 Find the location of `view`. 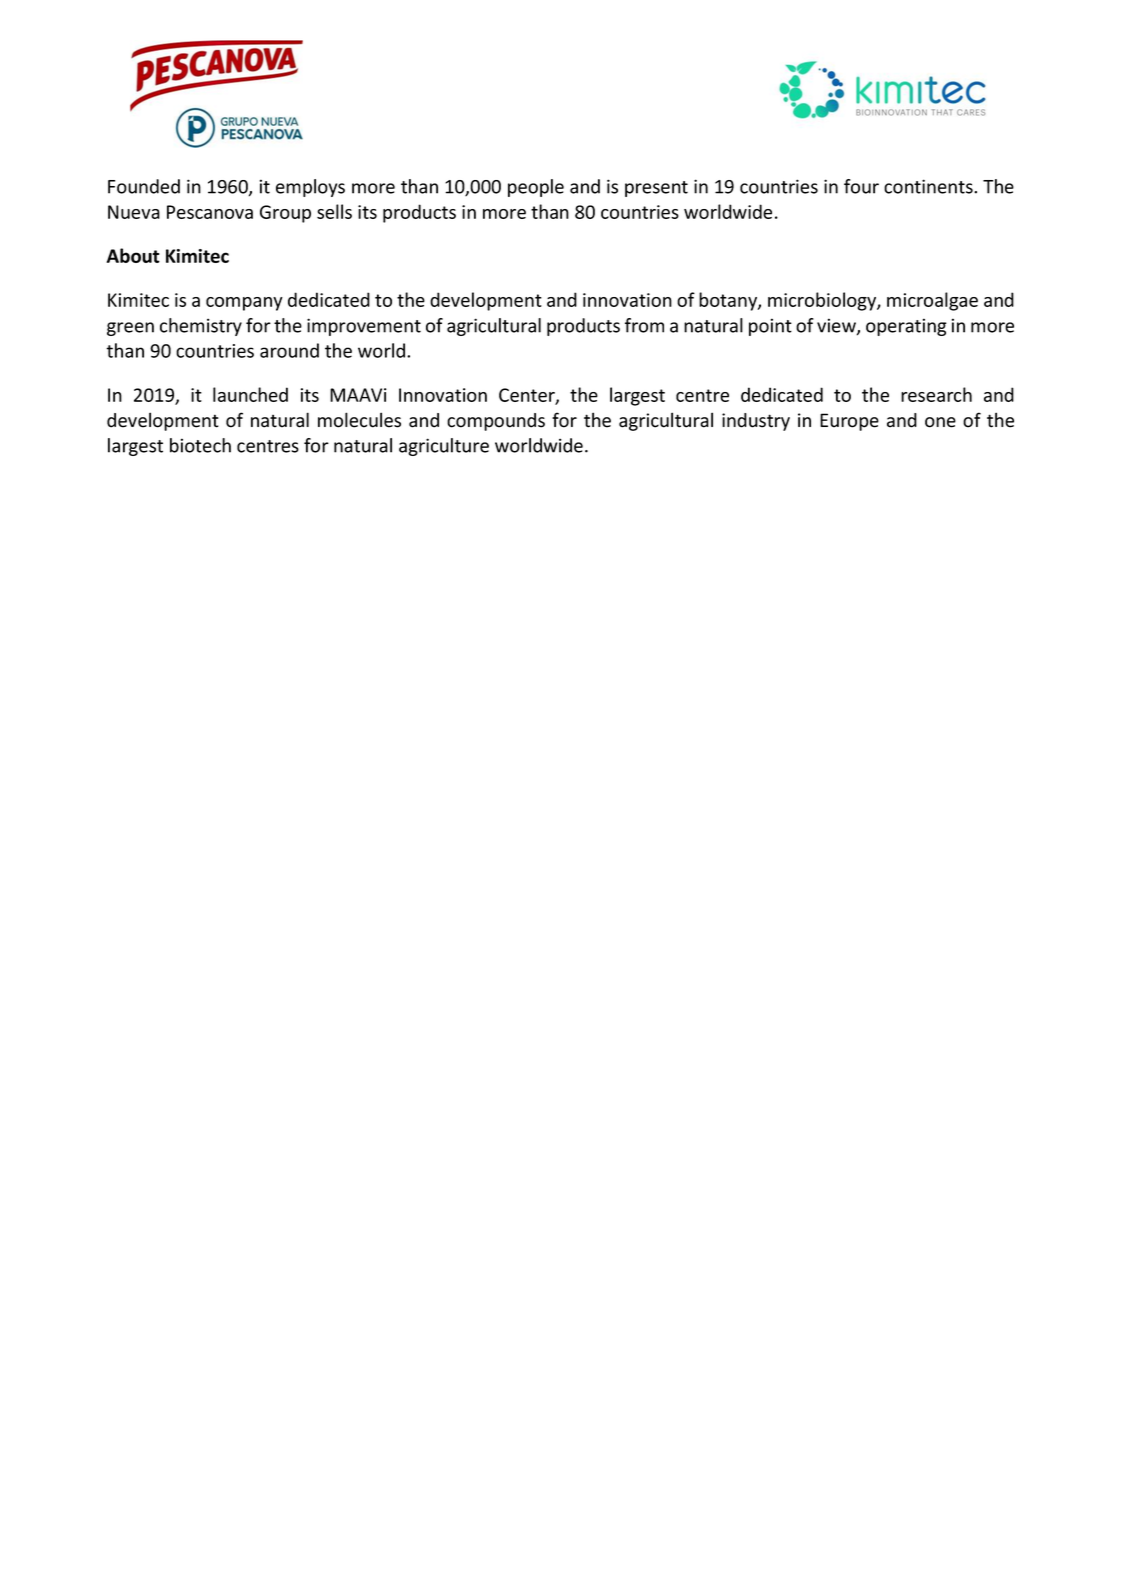

view is located at coordinates (837, 326).
